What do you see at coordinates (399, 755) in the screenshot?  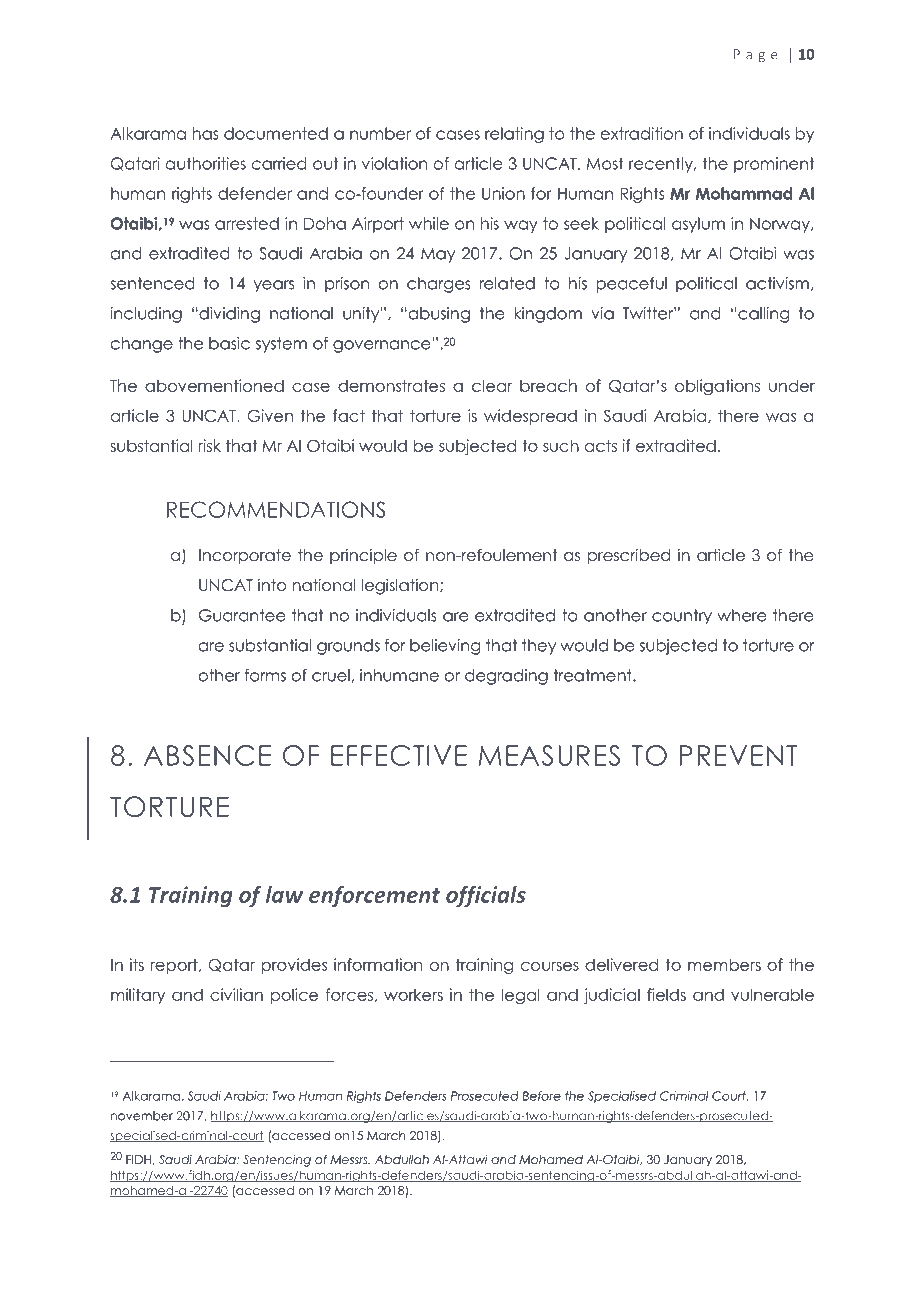 I see `EFFECTIVE` at bounding box center [399, 755].
